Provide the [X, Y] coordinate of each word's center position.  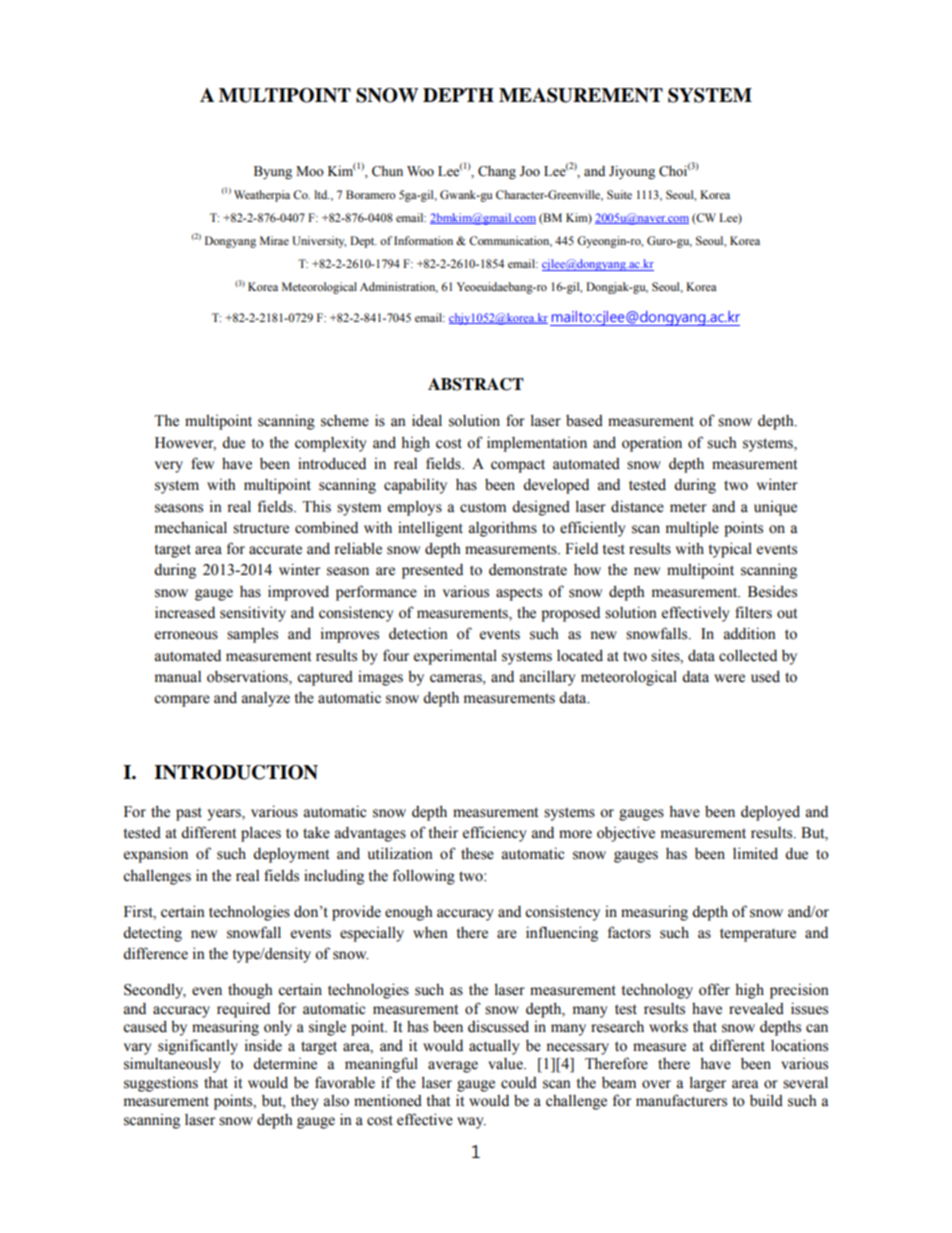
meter [688, 507]
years [225, 815]
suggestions [161, 1084]
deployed [770, 813]
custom [483, 507]
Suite [619, 194]
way [471, 1123]
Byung [273, 173]
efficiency [495, 834]
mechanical [191, 527]
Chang [497, 172]
